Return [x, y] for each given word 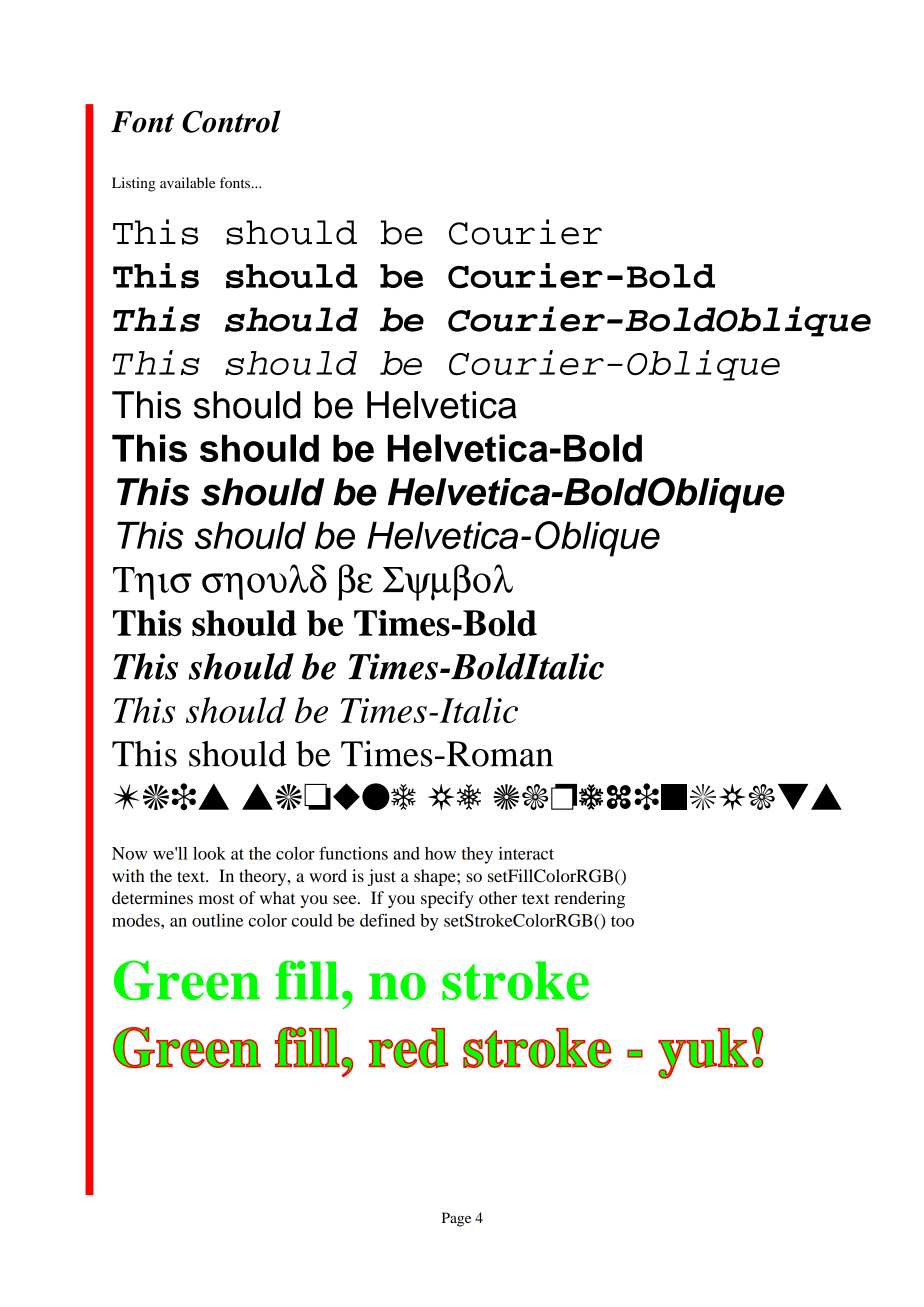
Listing [134, 184]
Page [456, 1219]
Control [231, 121]
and [406, 853]
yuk [703, 1053]
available [187, 182]
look [209, 853]
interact [526, 853]
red [409, 1048]
